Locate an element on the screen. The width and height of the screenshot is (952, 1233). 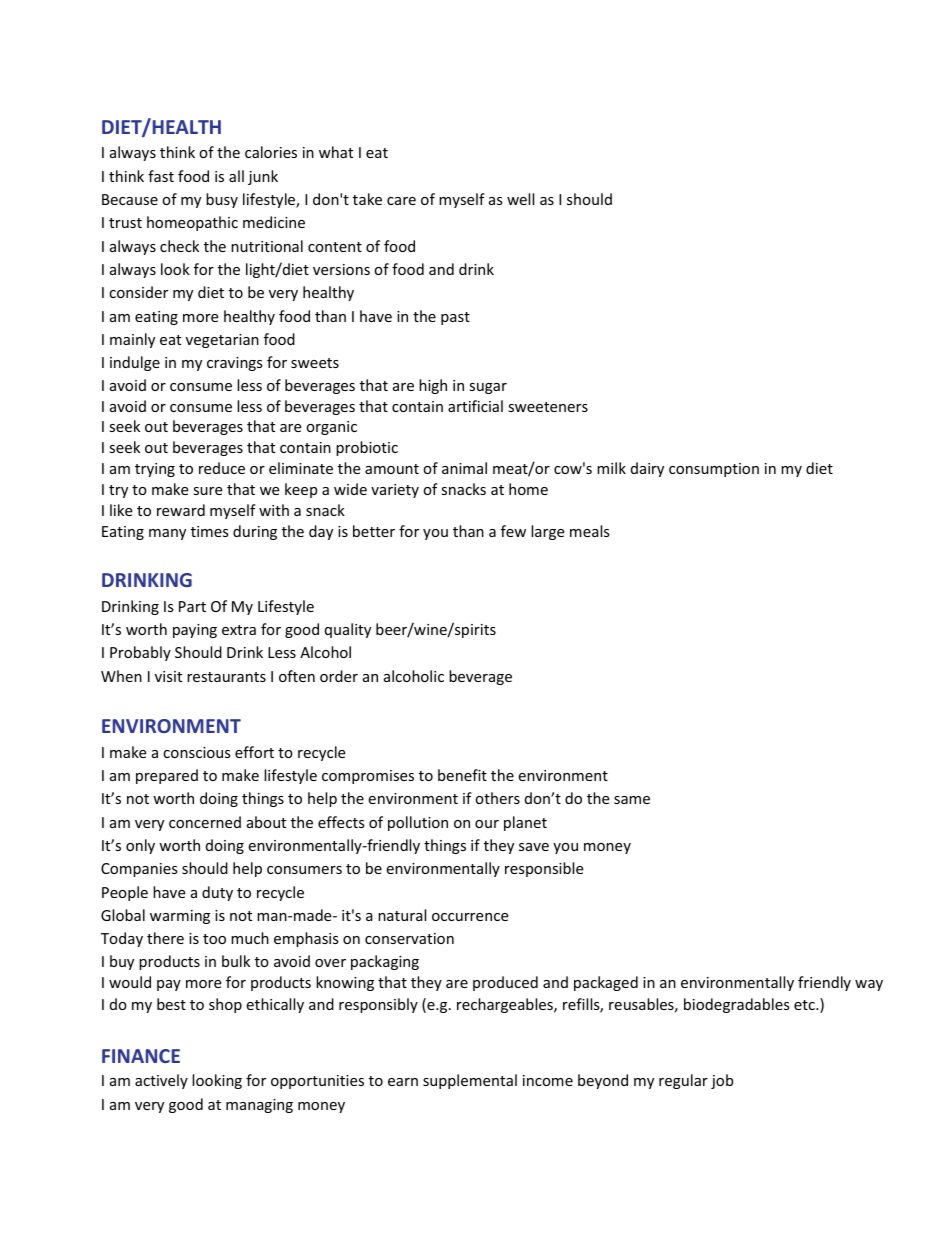
quality is located at coordinates (348, 630).
